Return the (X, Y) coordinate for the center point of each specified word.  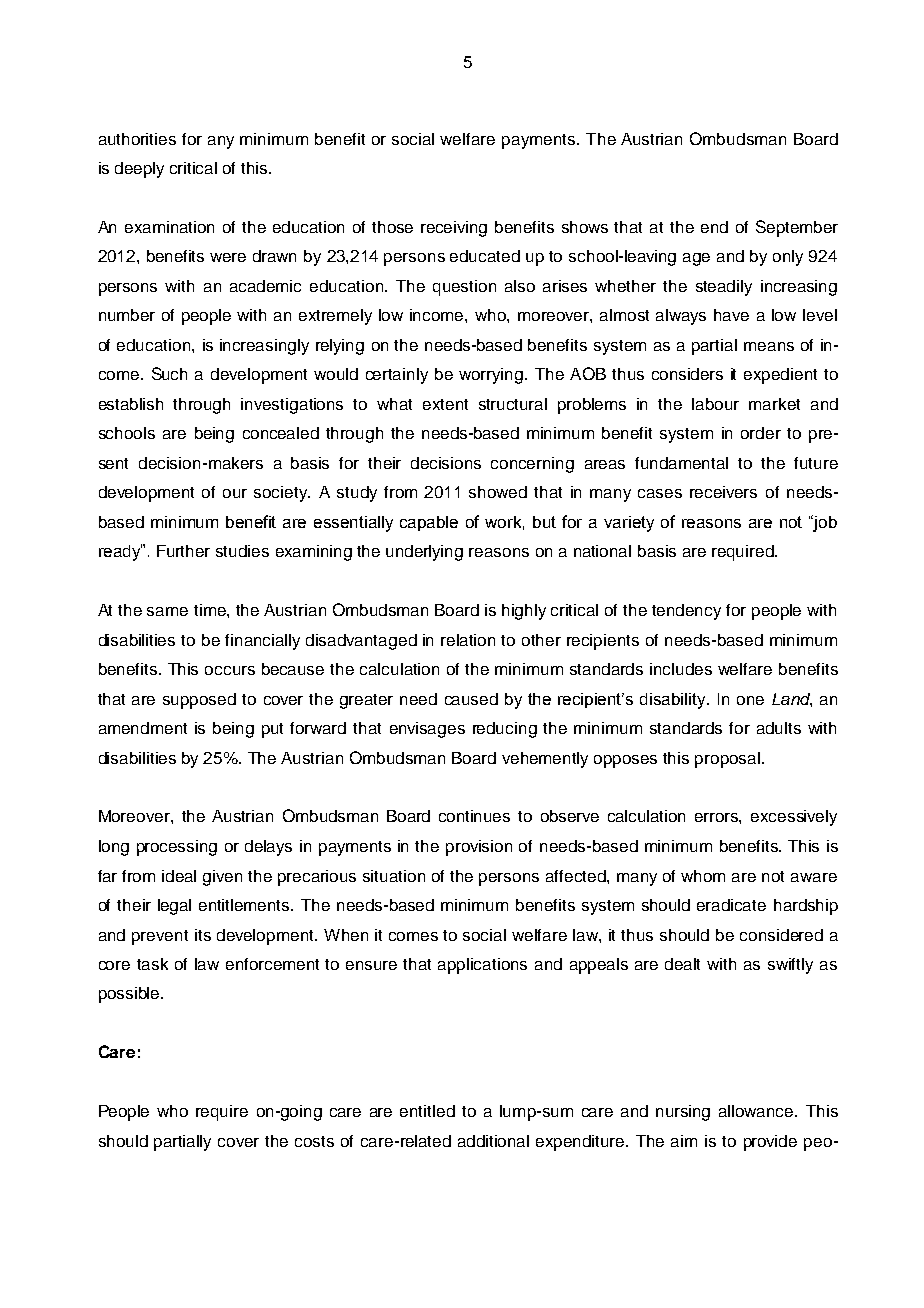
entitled (427, 1111)
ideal (179, 876)
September (797, 228)
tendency (686, 612)
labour (715, 404)
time (211, 610)
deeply (139, 170)
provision (479, 848)
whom (703, 876)
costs (314, 1141)
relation (468, 640)
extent (445, 404)
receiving (454, 229)
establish (131, 404)
